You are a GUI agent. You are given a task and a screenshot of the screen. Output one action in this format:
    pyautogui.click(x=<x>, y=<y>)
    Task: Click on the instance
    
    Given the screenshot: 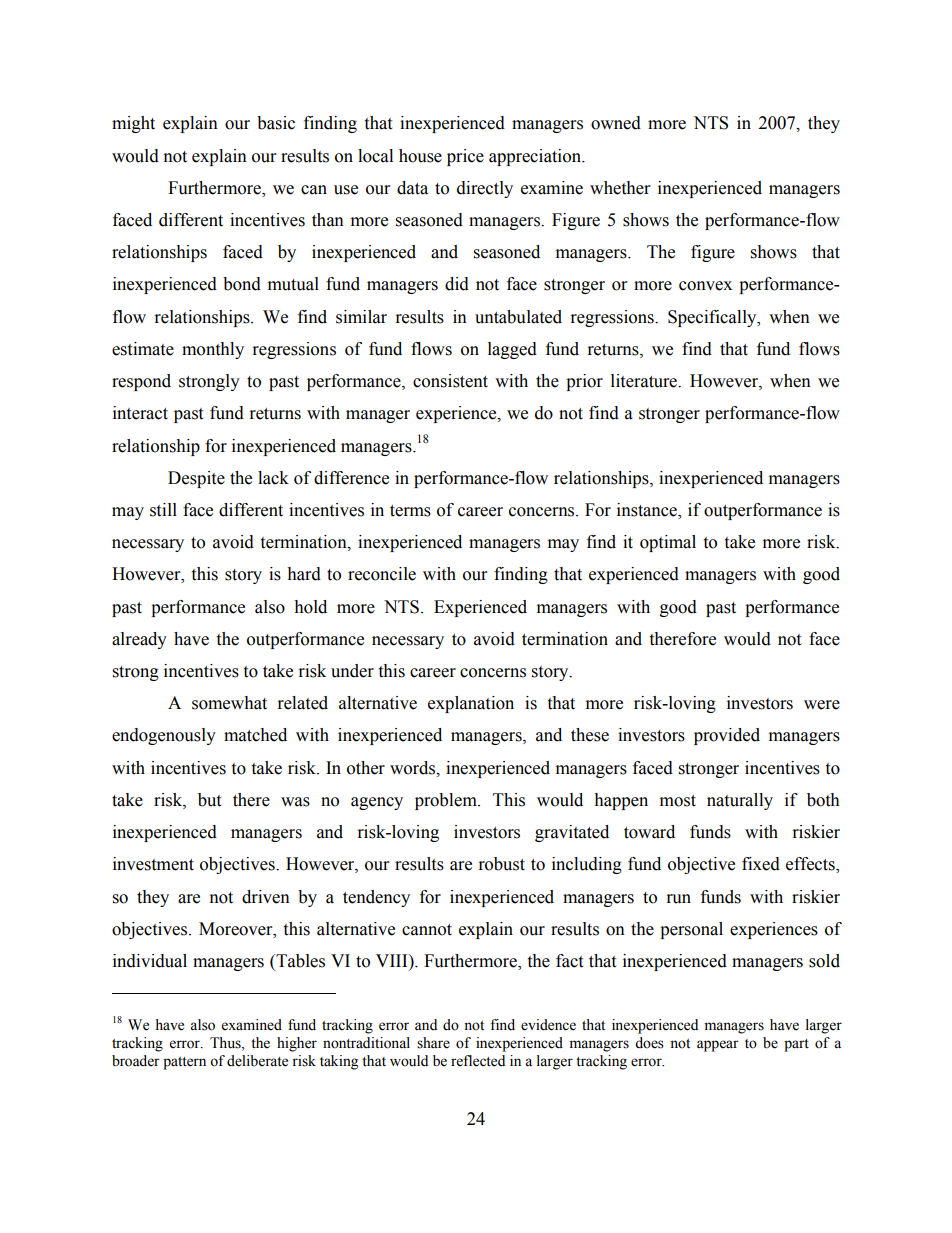 What is the action you would take?
    pyautogui.click(x=648, y=511)
